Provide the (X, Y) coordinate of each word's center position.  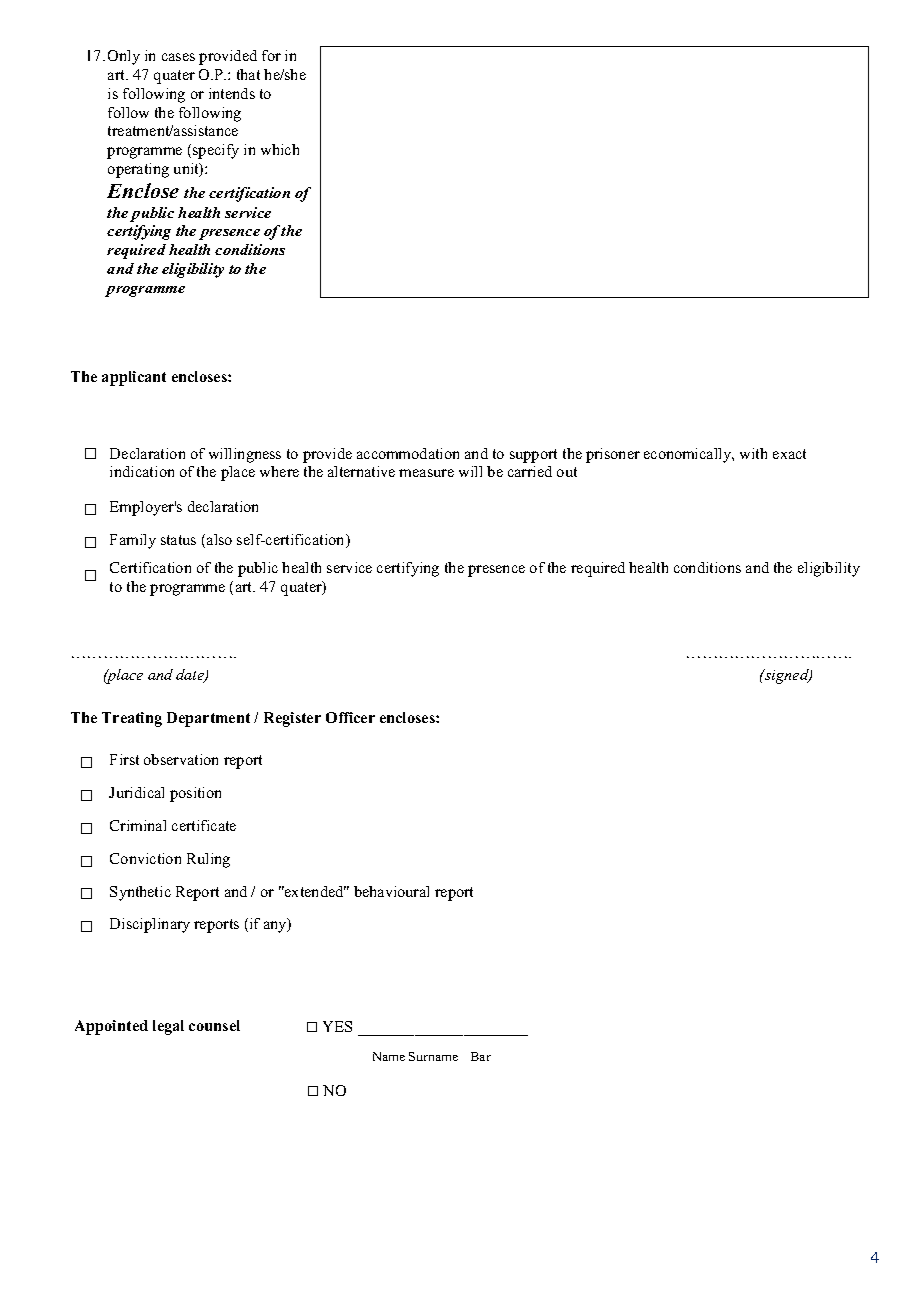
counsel (214, 1025)
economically (689, 455)
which (280, 149)
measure (426, 473)
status (178, 540)
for (271, 55)
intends (232, 93)
